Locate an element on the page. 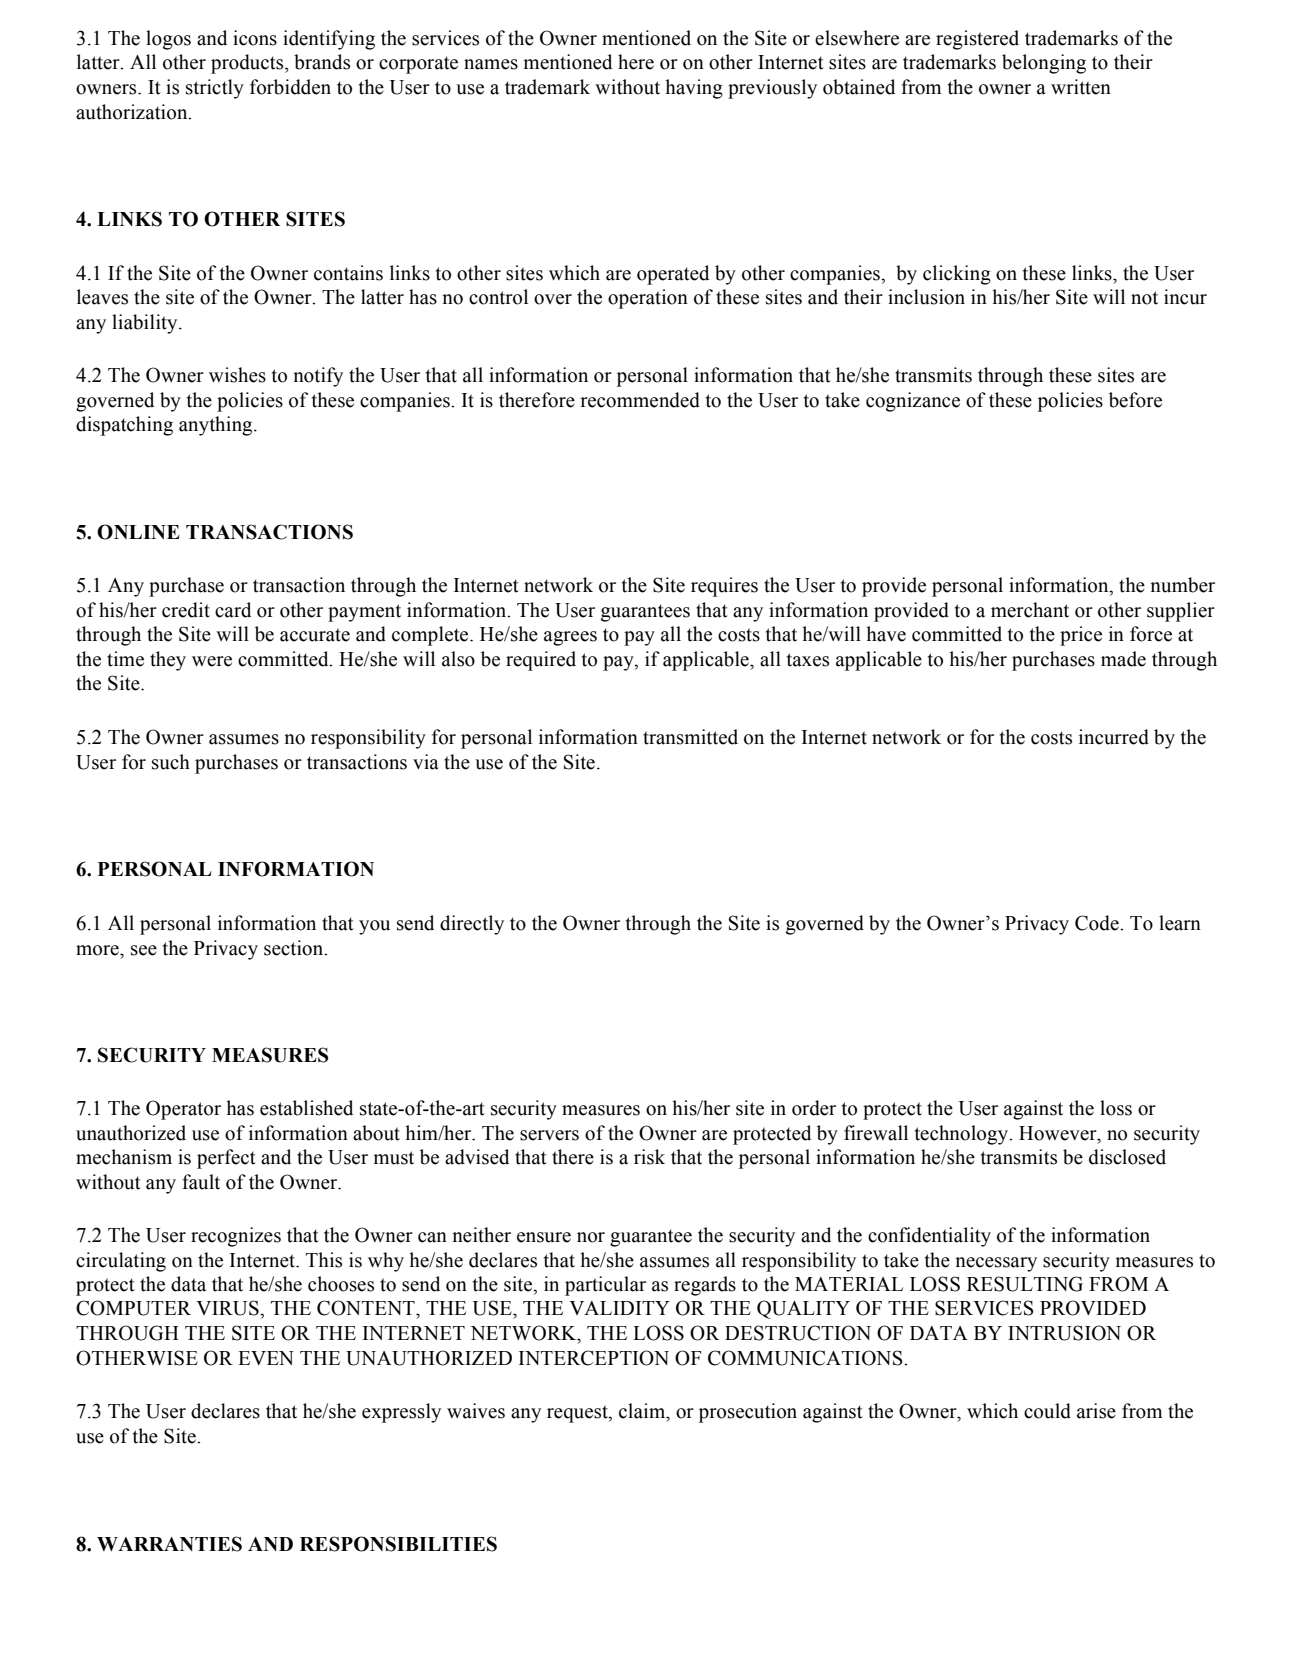  before is located at coordinates (1135, 400).
